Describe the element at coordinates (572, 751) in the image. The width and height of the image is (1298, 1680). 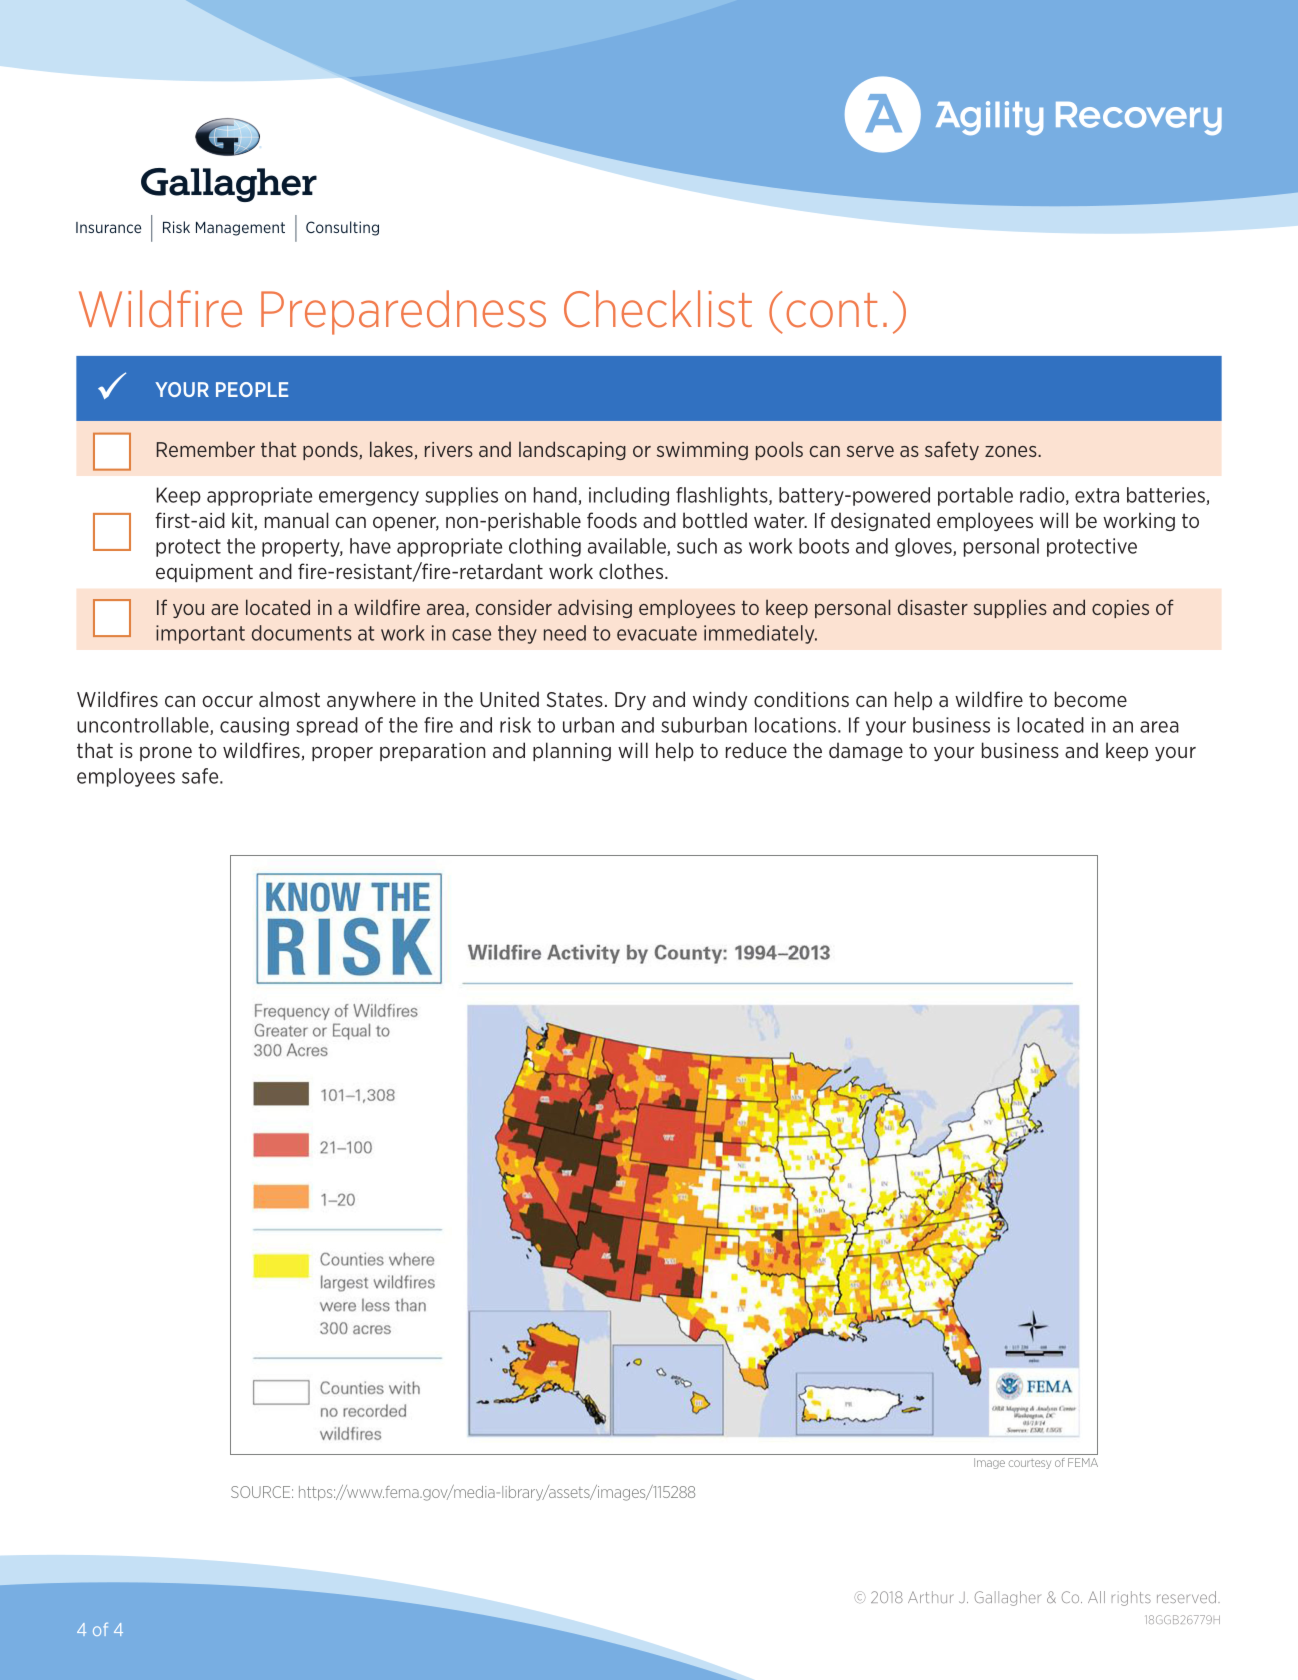
I see `planning` at that location.
